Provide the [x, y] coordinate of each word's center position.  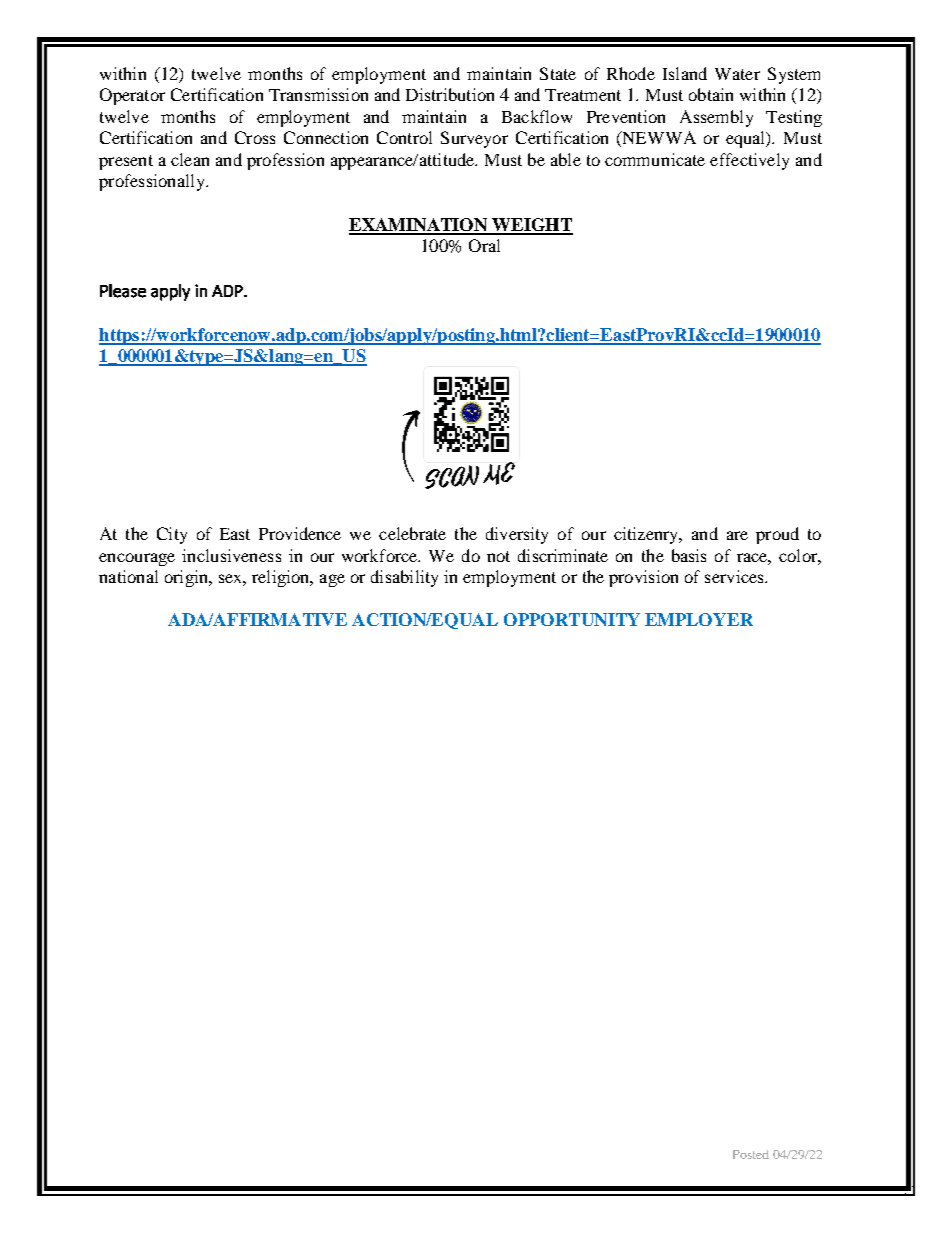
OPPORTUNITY [572, 619]
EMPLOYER [699, 619]
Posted [751, 1154]
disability [404, 578]
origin [187, 578]
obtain [711, 94]
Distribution [450, 94]
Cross [255, 137]
